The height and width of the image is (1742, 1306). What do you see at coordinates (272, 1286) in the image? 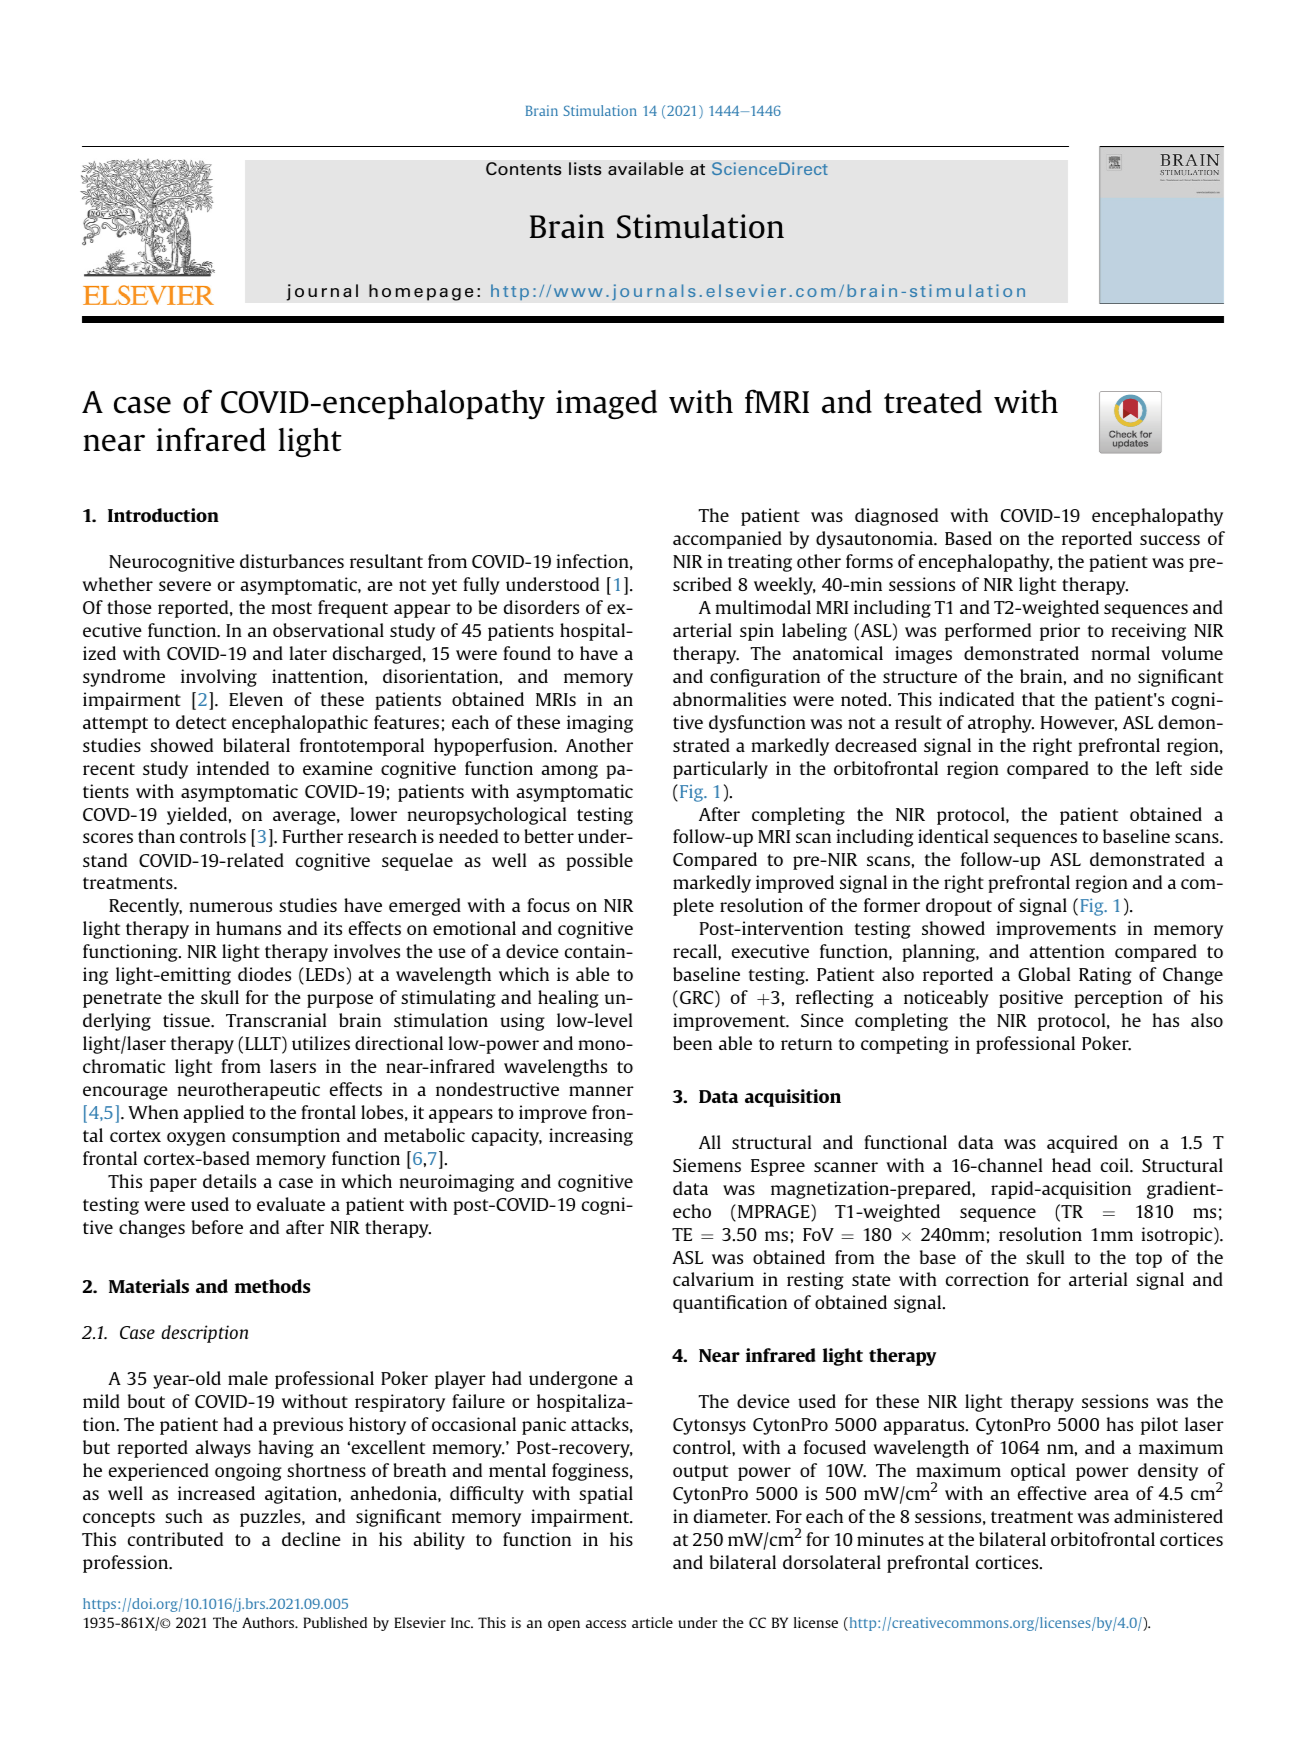
I see `methods` at bounding box center [272, 1286].
